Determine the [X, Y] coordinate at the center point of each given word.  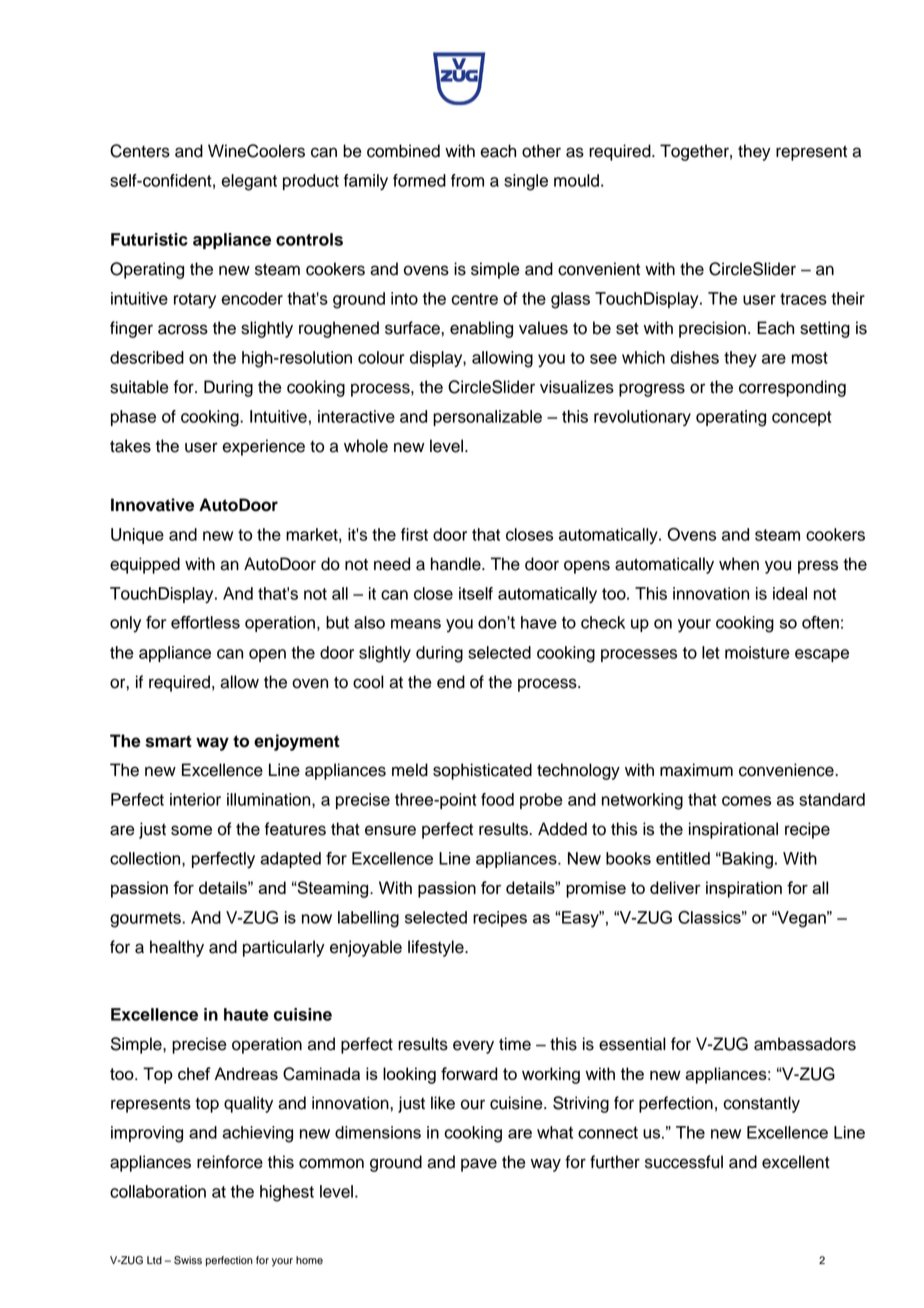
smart [169, 741]
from [467, 180]
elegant [249, 182]
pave [479, 1165]
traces [803, 299]
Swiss [188, 1260]
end [451, 682]
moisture [757, 652]
